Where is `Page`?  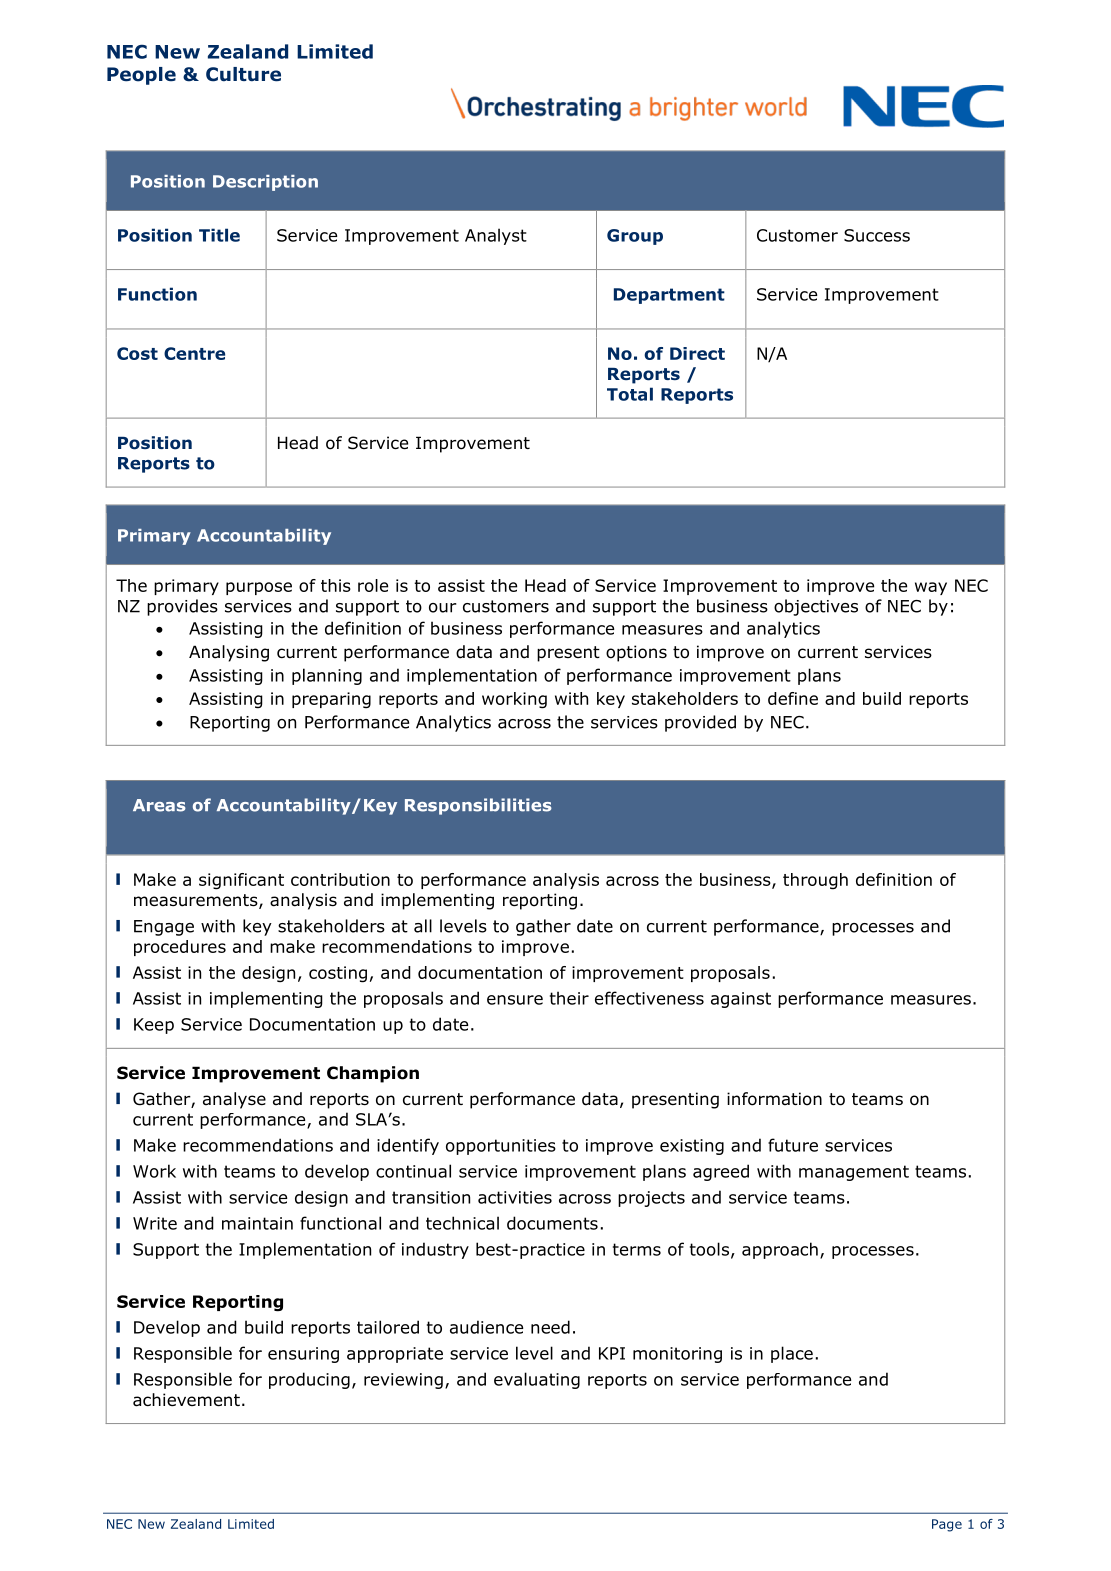
Page is located at coordinates (947, 1525).
